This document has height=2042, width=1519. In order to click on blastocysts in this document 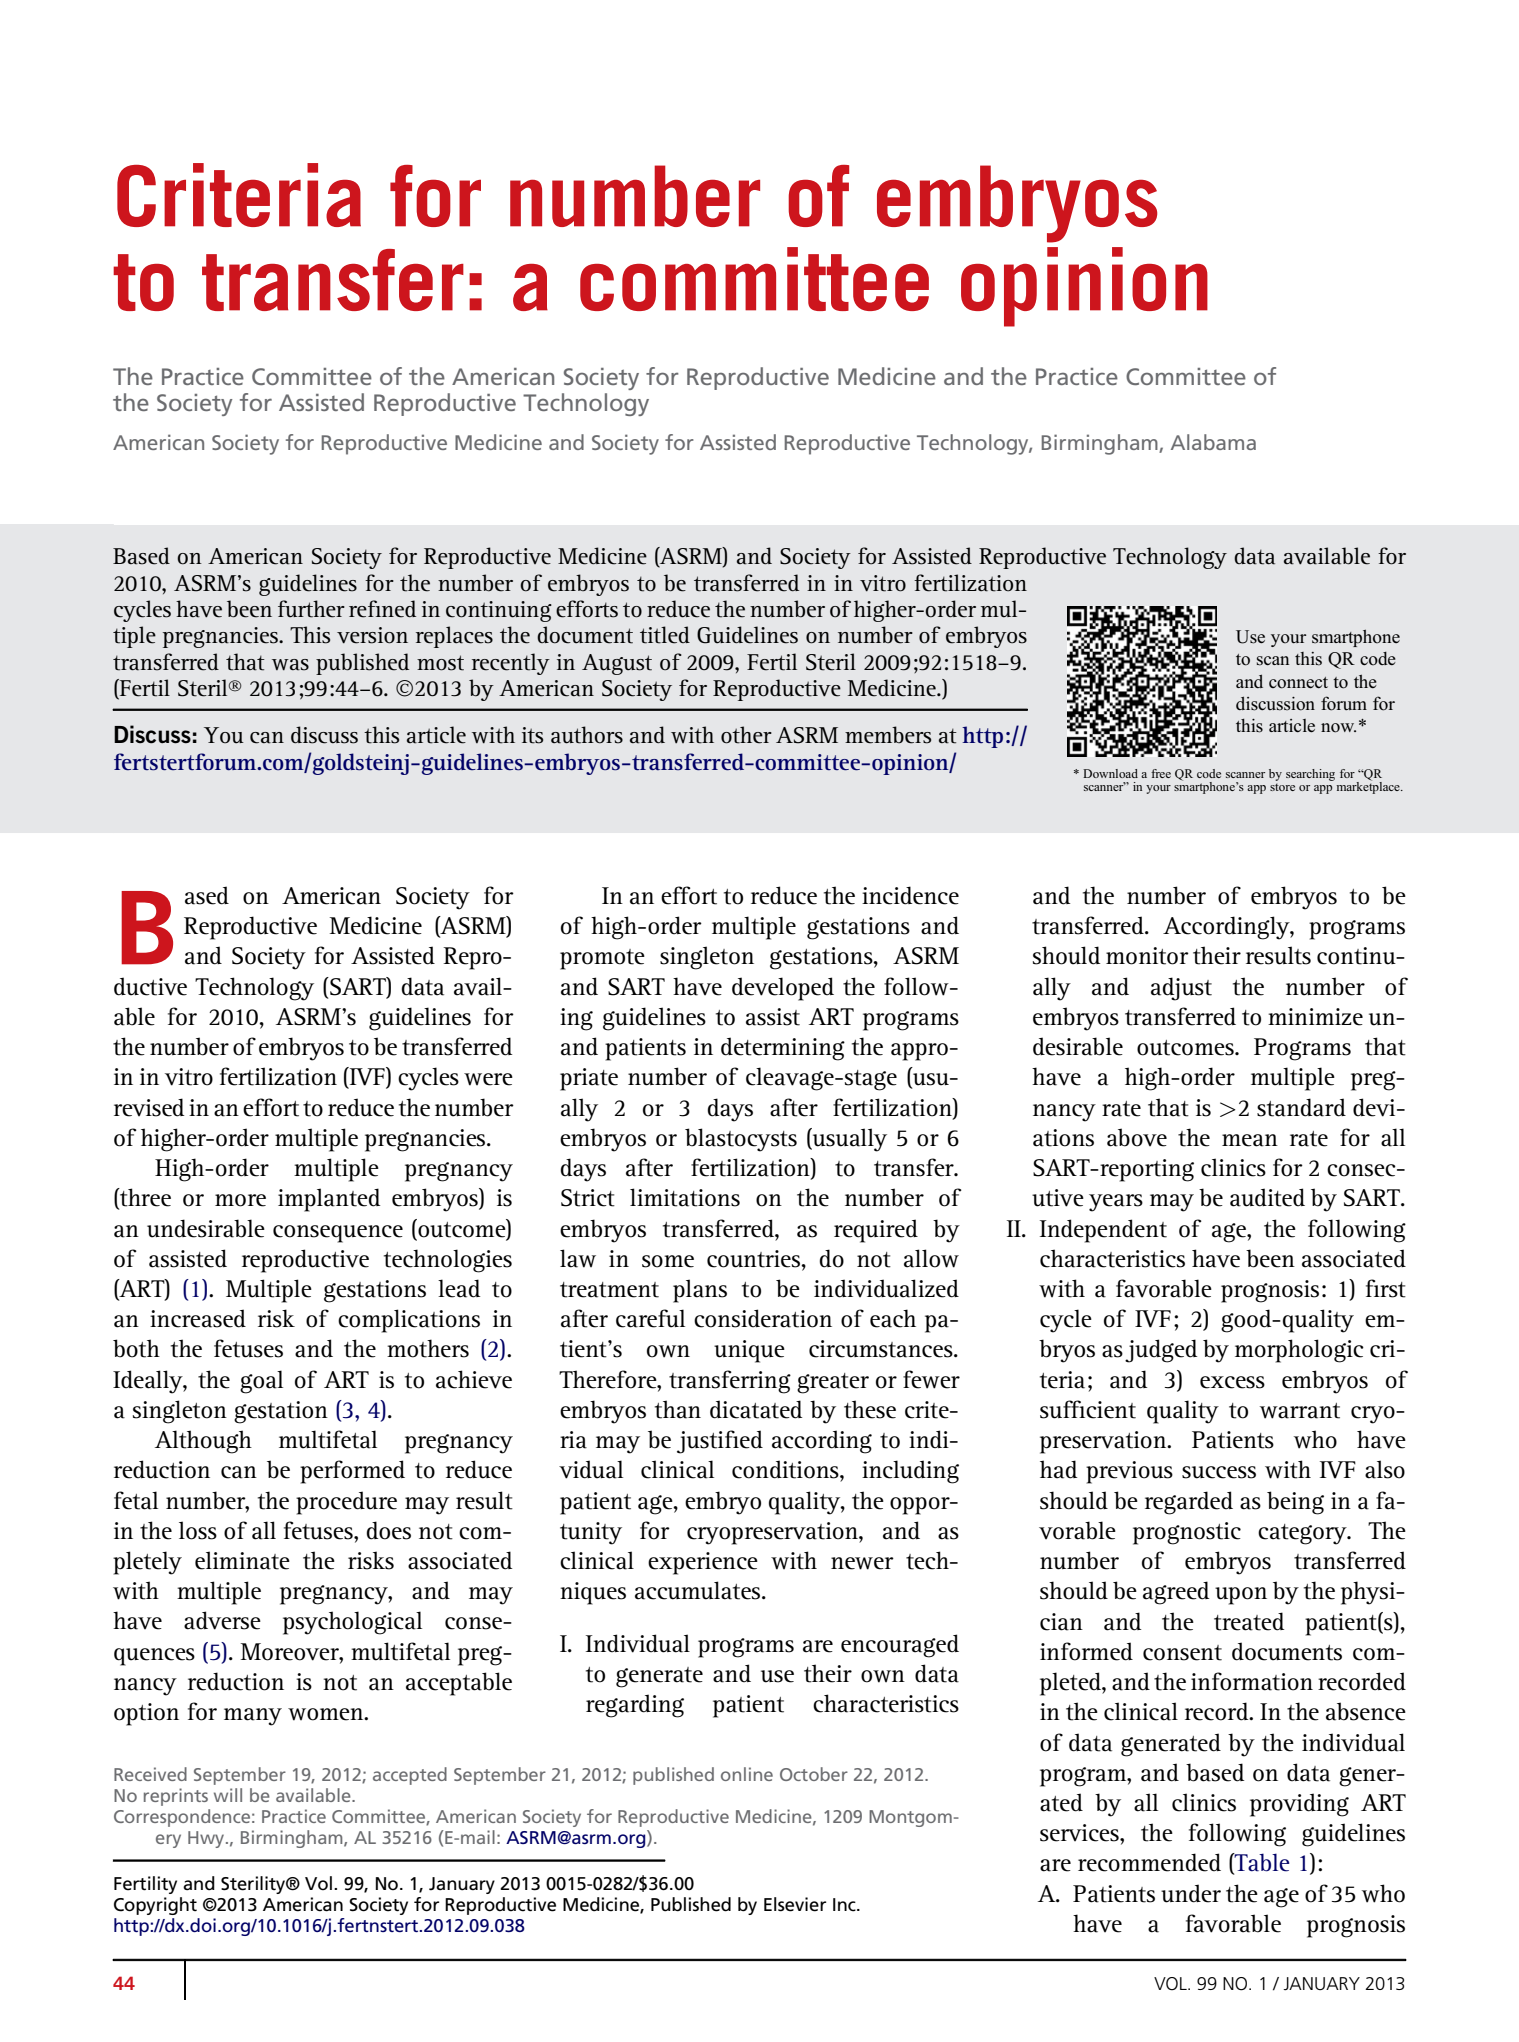, I will do `click(741, 1140)`.
